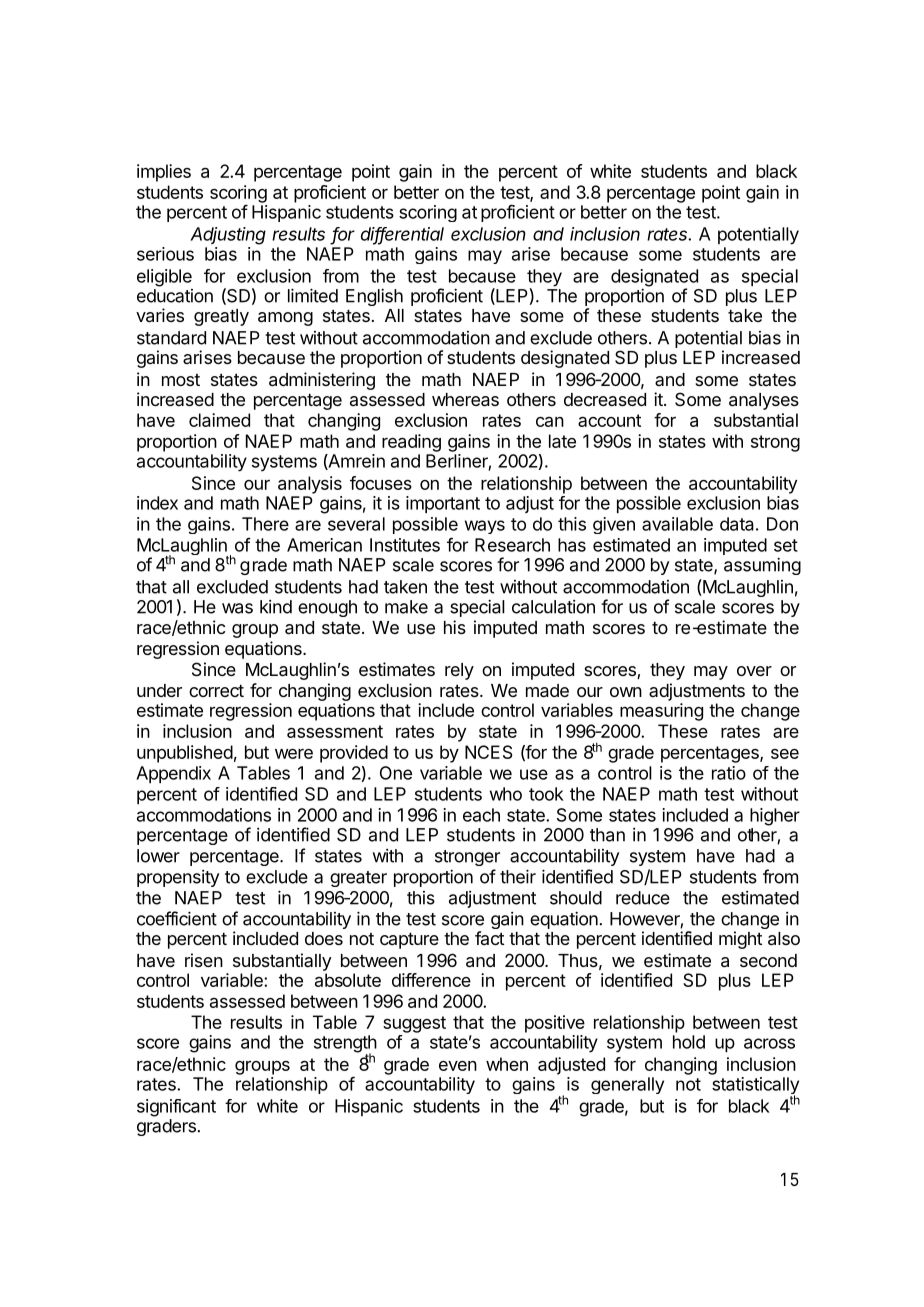 The height and width of the page is (1307, 924). What do you see at coordinates (164, 173) in the page?
I see `implies` at bounding box center [164, 173].
